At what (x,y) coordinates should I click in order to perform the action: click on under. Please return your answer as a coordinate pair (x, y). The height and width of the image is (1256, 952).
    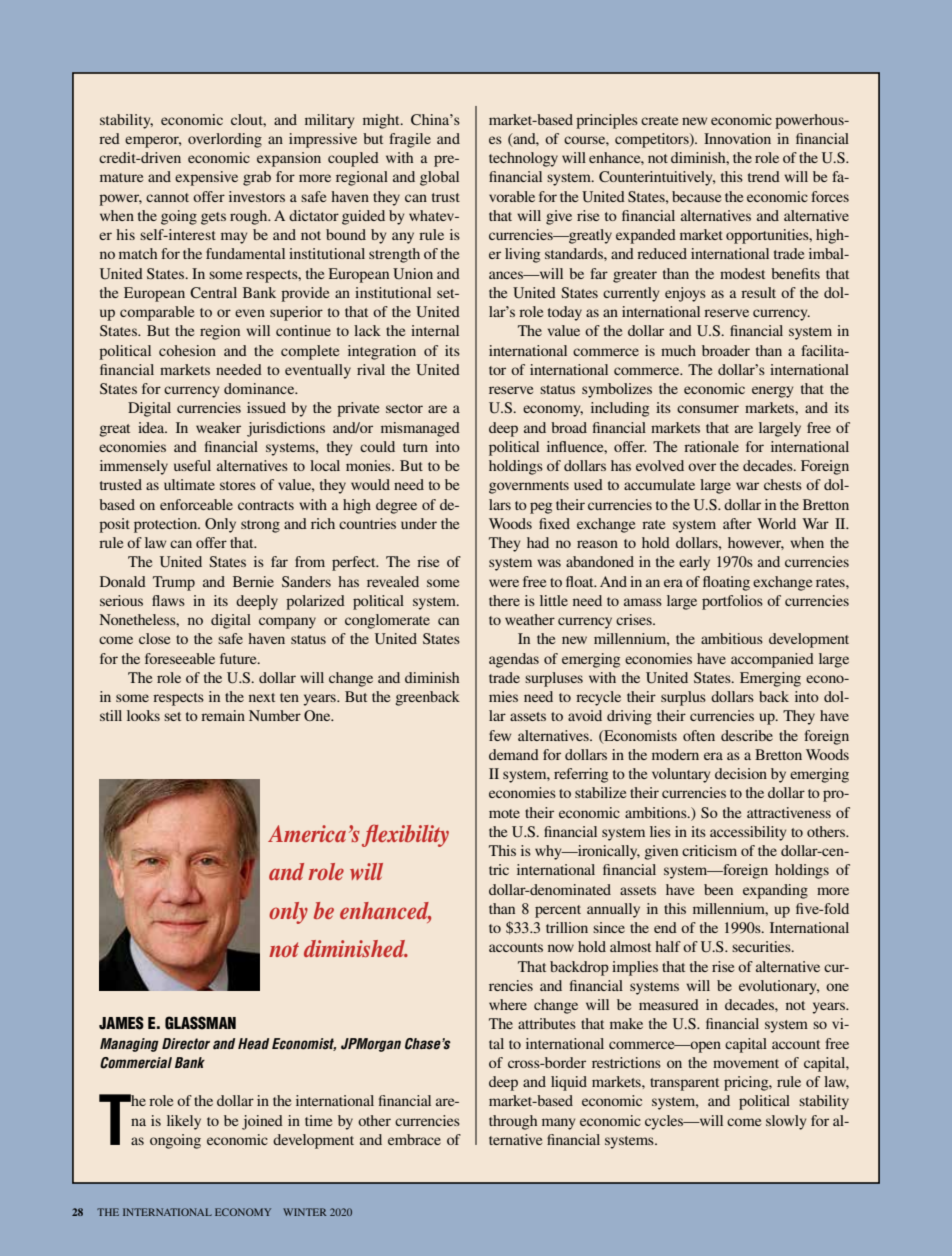
    Looking at the image, I should click on (419, 523).
